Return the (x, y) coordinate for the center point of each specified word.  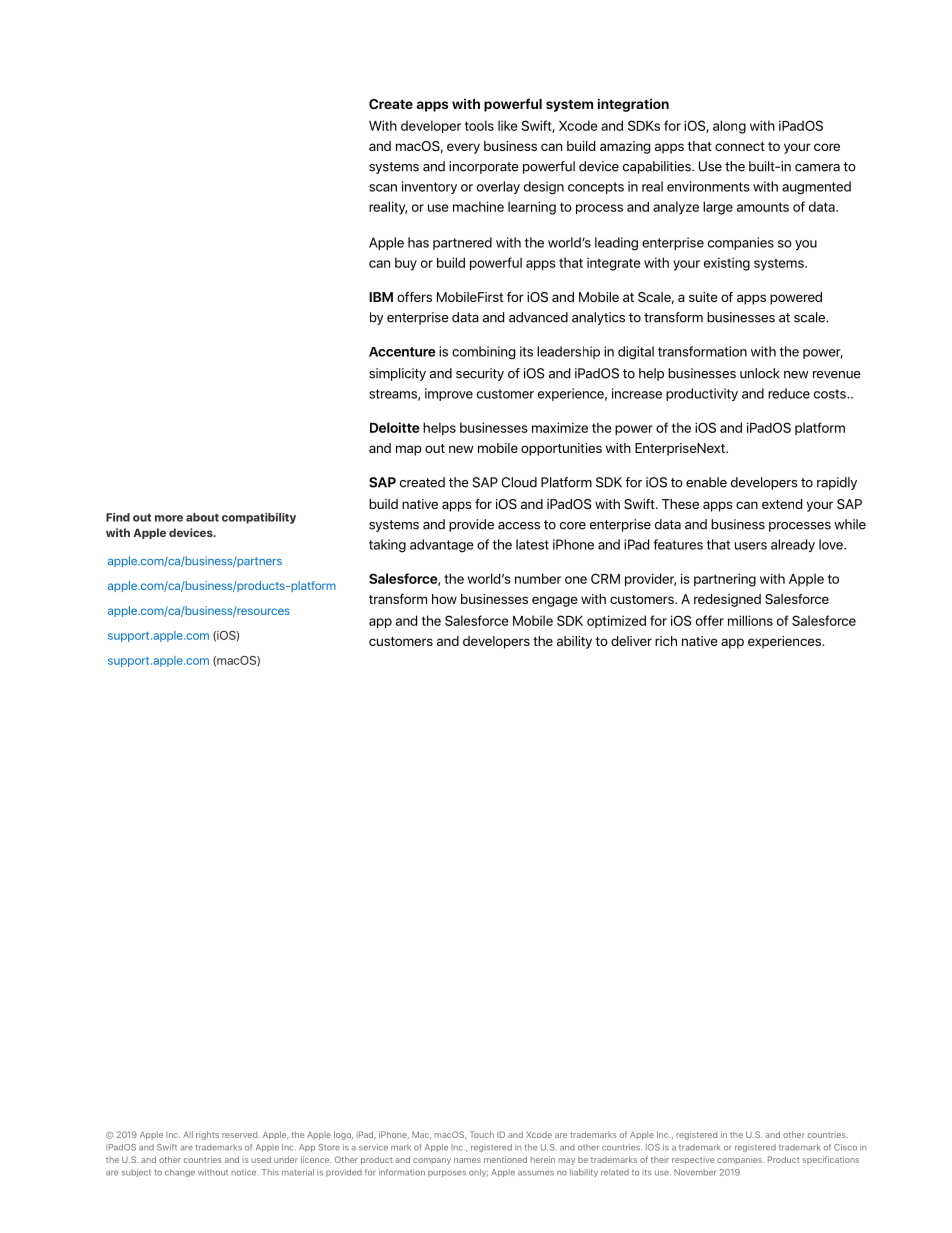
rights (207, 1135)
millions (750, 620)
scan (383, 188)
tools (479, 125)
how (444, 599)
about (202, 517)
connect (740, 146)
